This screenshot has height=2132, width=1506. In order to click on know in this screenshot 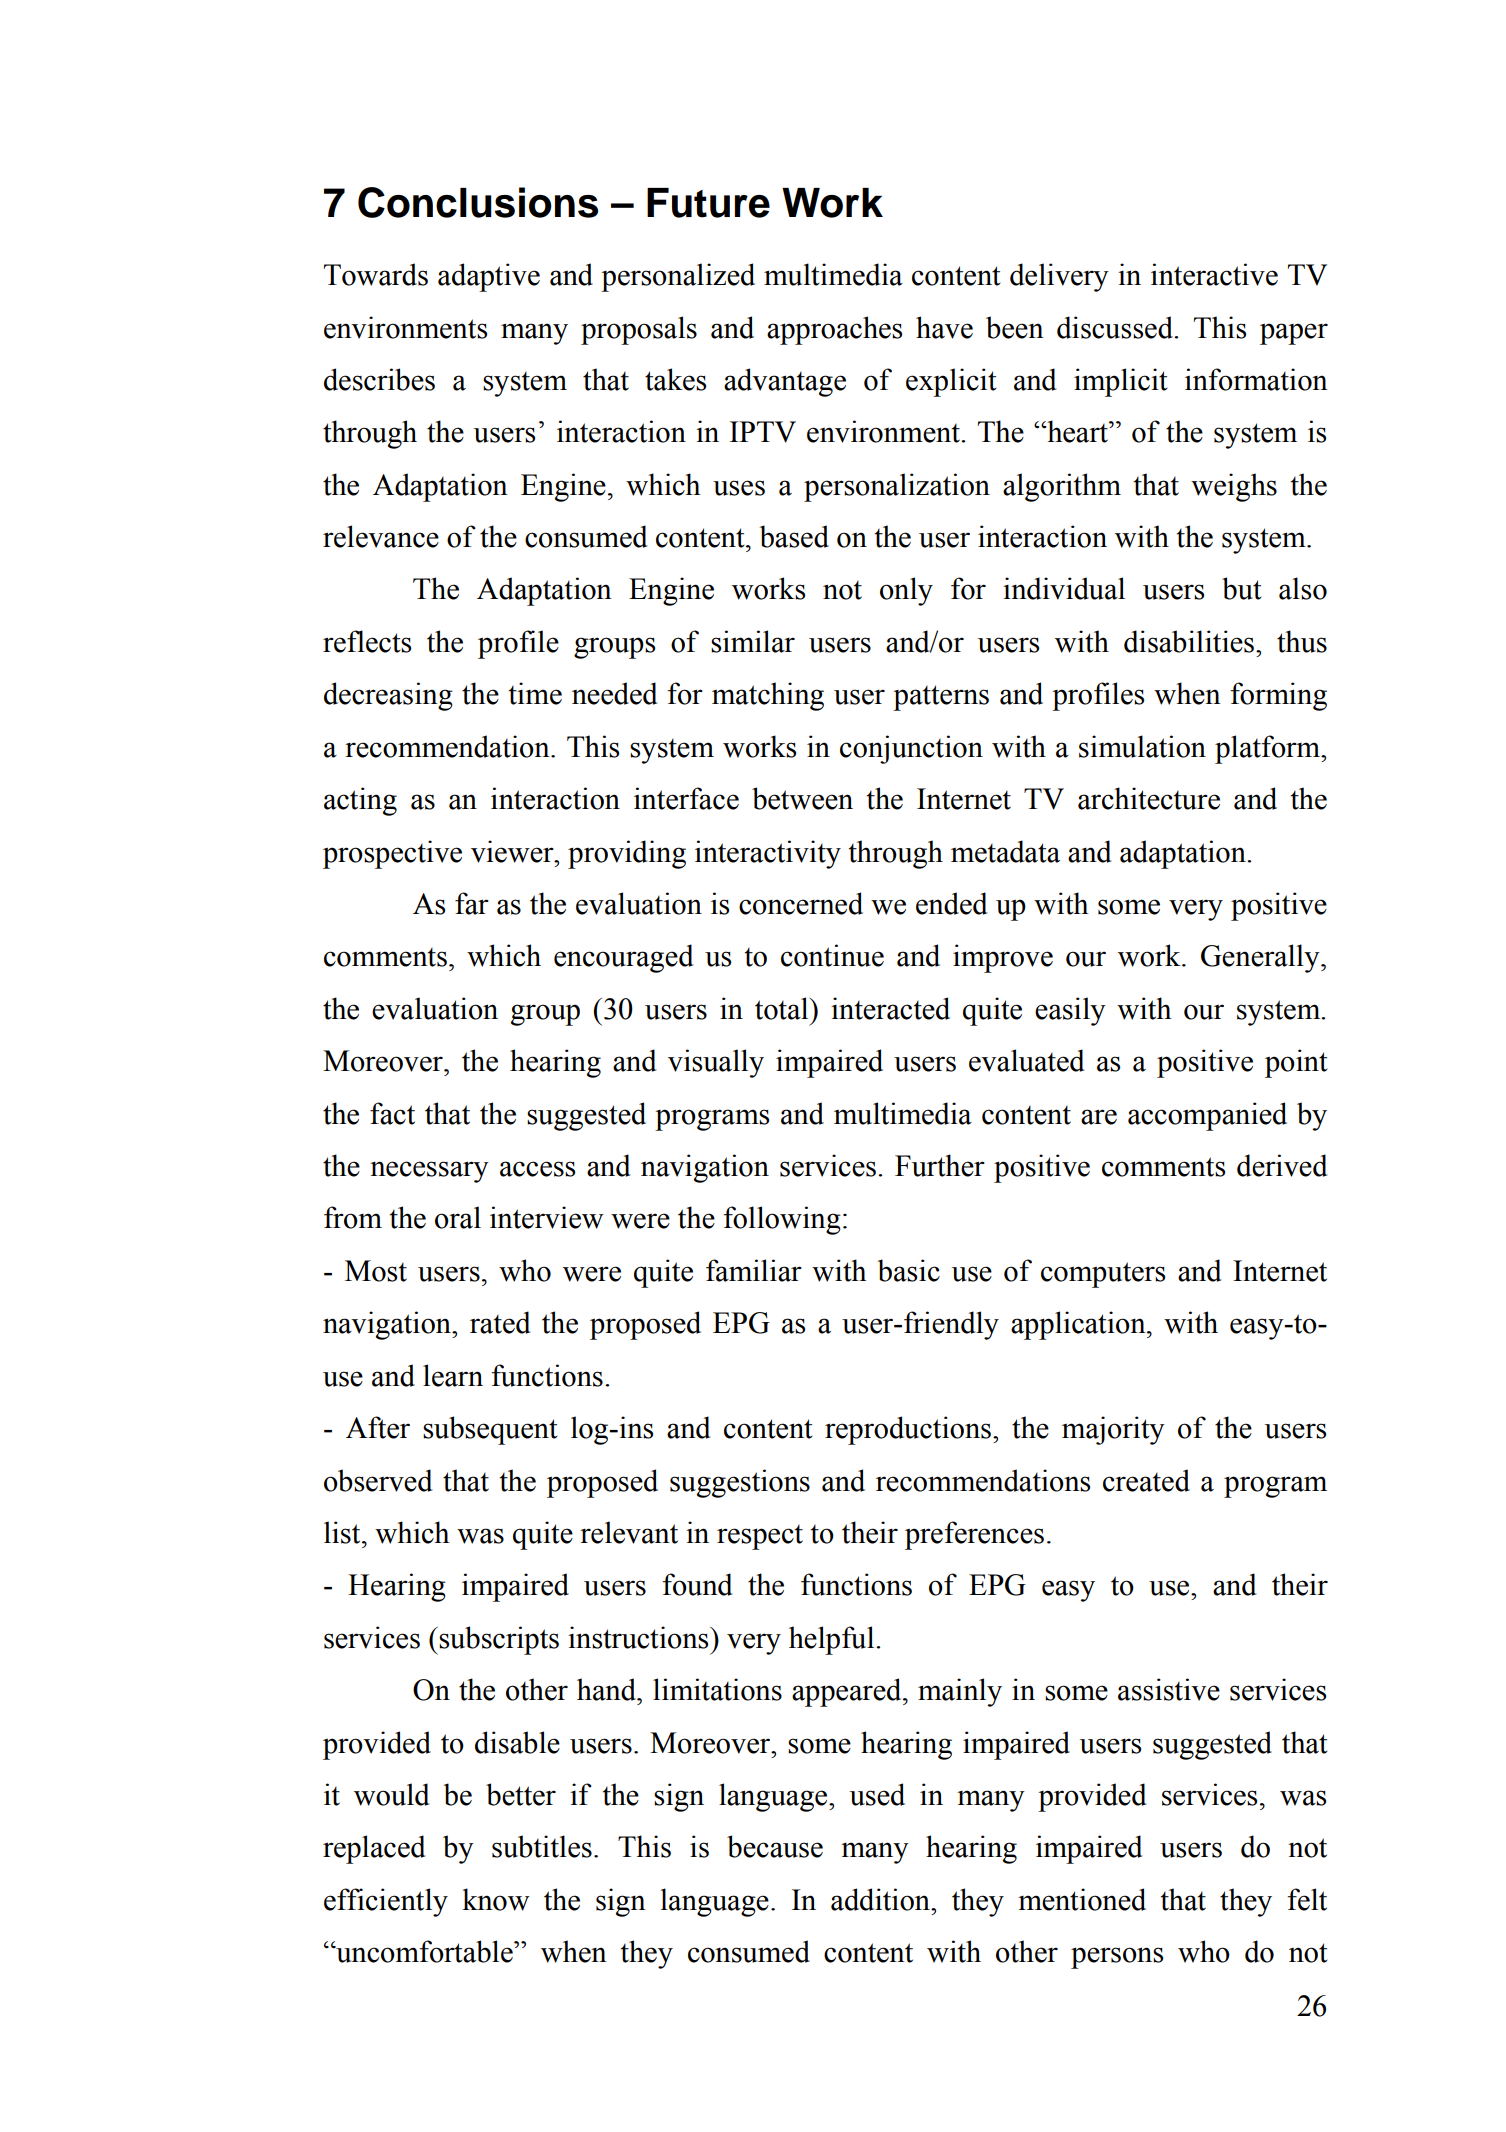, I will do `click(496, 1899)`.
